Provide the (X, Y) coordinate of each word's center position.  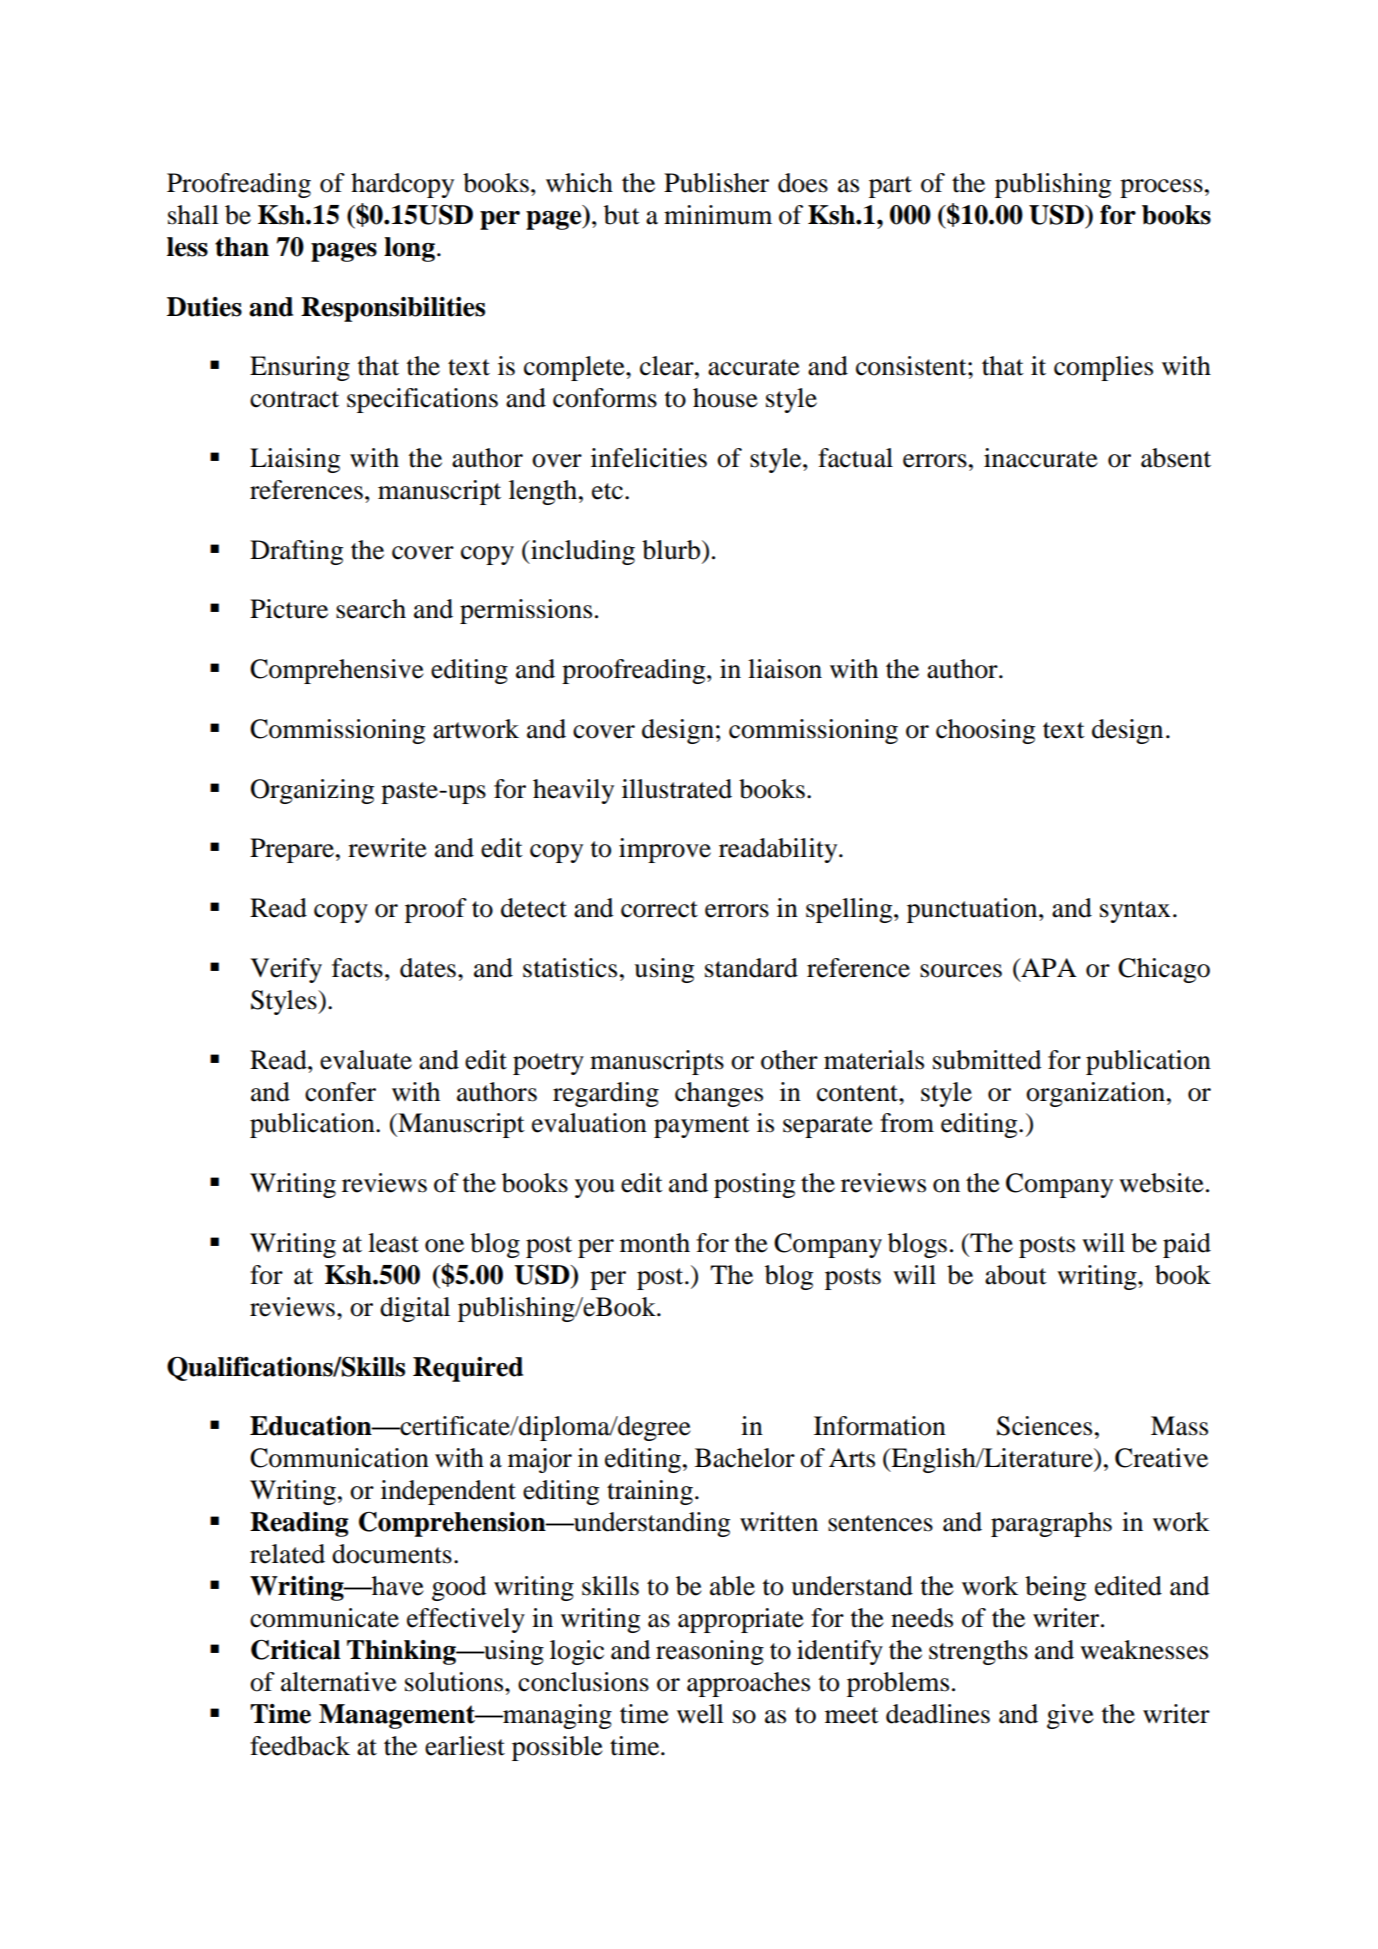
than (242, 247)
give (1070, 1716)
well (700, 1714)
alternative (339, 1682)
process (1161, 188)
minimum (718, 215)
